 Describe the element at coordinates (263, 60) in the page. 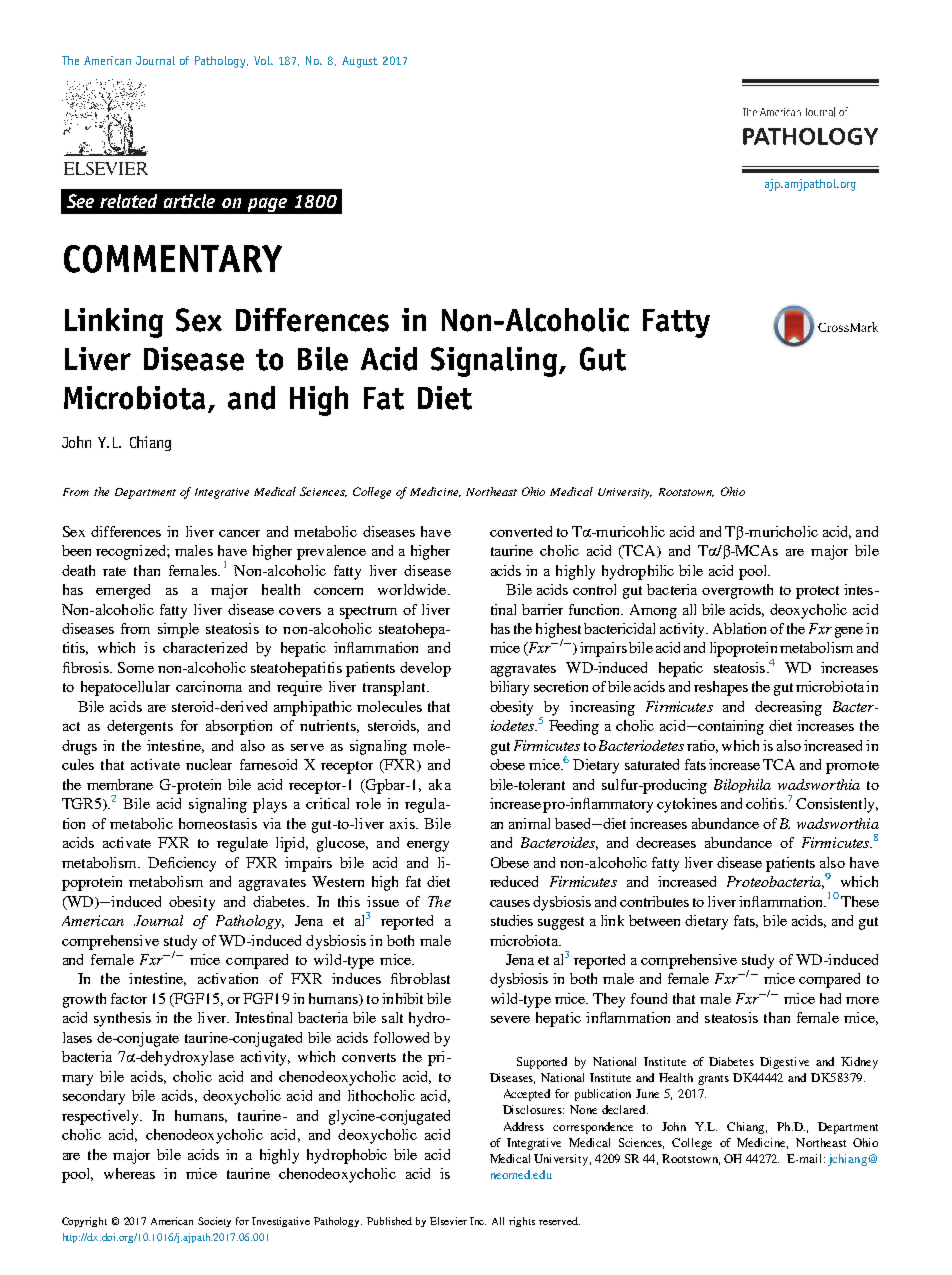

I see `Vol` at that location.
